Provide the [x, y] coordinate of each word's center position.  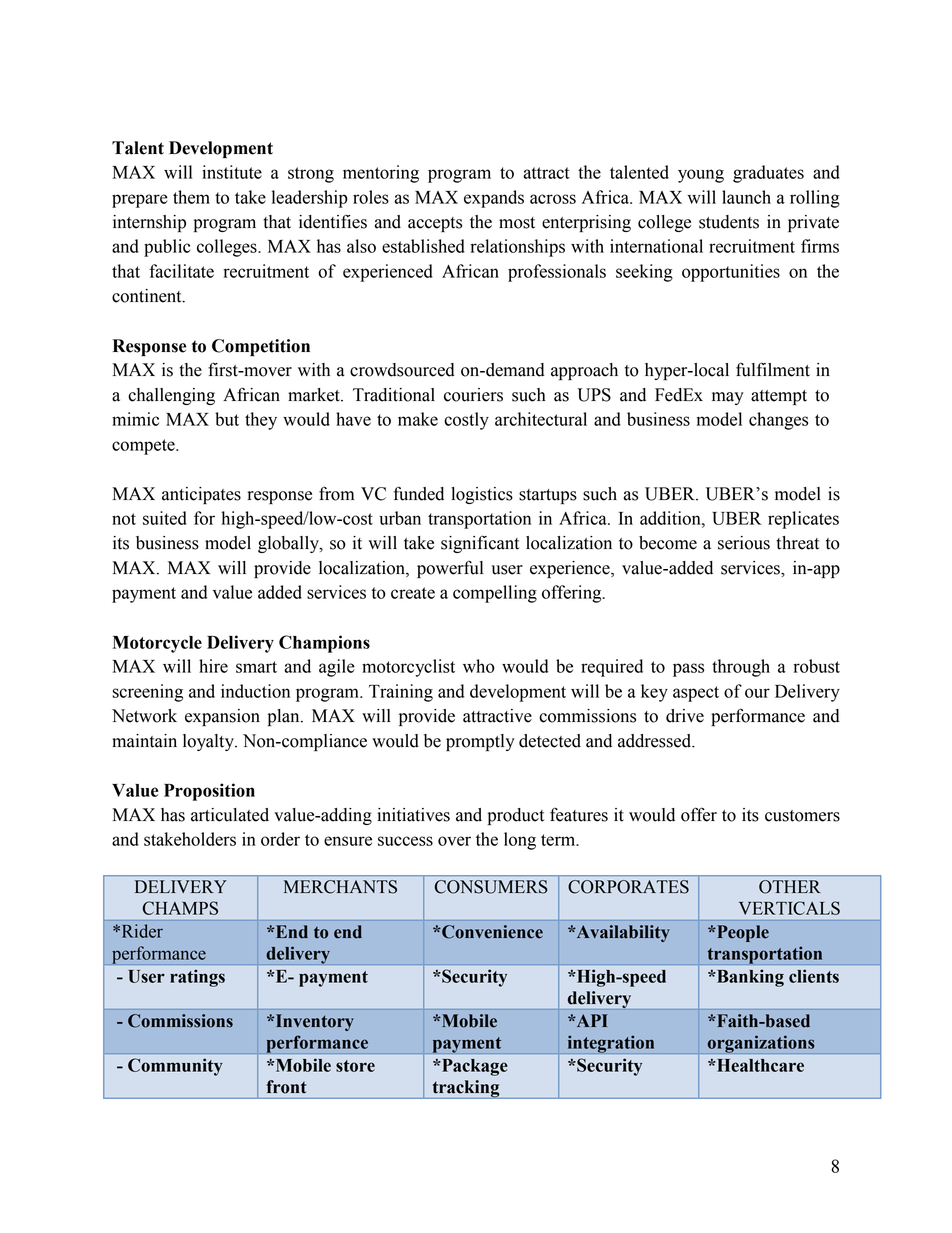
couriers [473, 395]
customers [802, 816]
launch [746, 197]
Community [175, 1067]
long [520, 841]
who [479, 666]
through [741, 668]
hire [213, 666]
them [191, 197]
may [728, 398]
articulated [230, 815]
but [227, 419]
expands [494, 199]
